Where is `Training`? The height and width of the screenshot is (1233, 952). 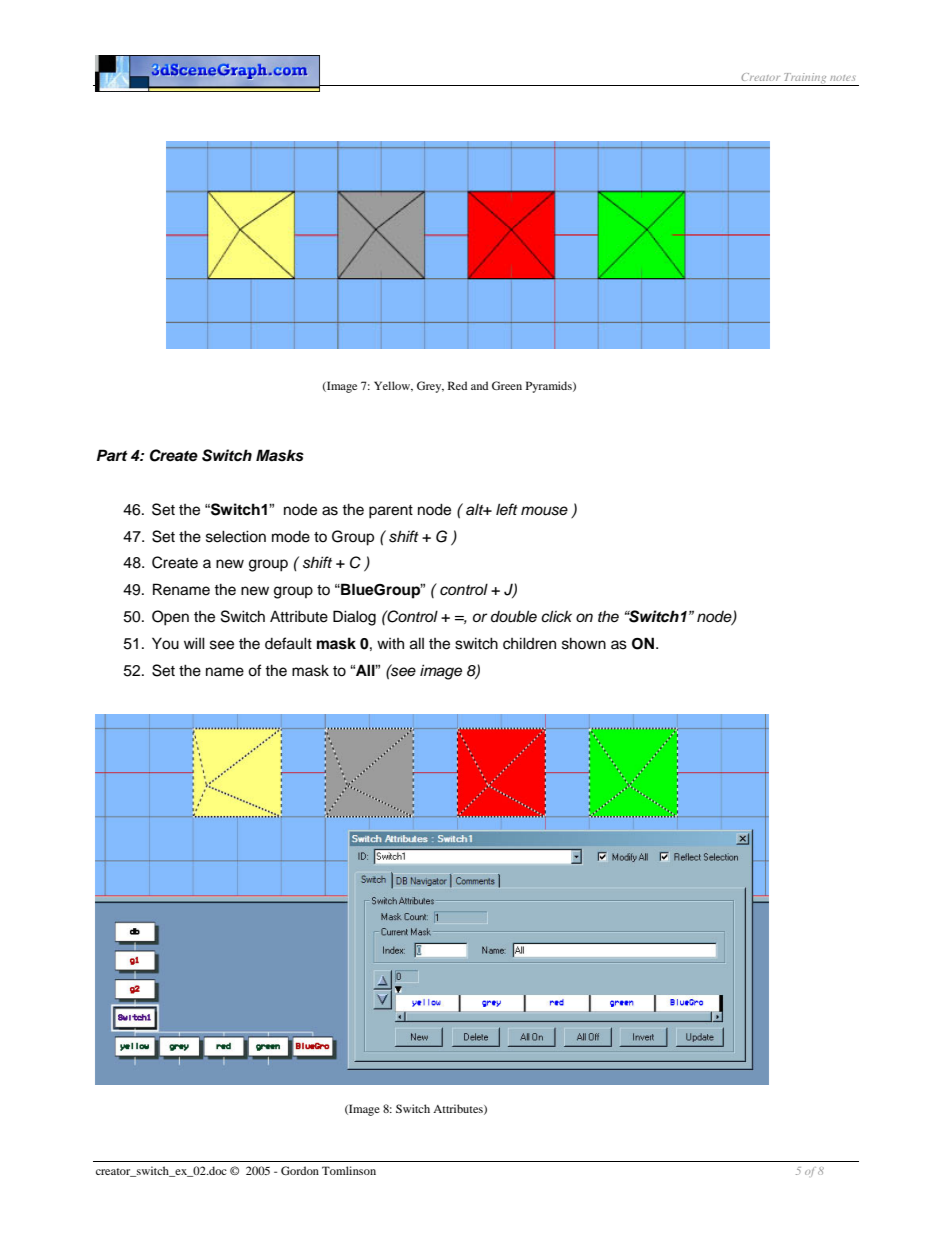
Training is located at coordinates (805, 79).
